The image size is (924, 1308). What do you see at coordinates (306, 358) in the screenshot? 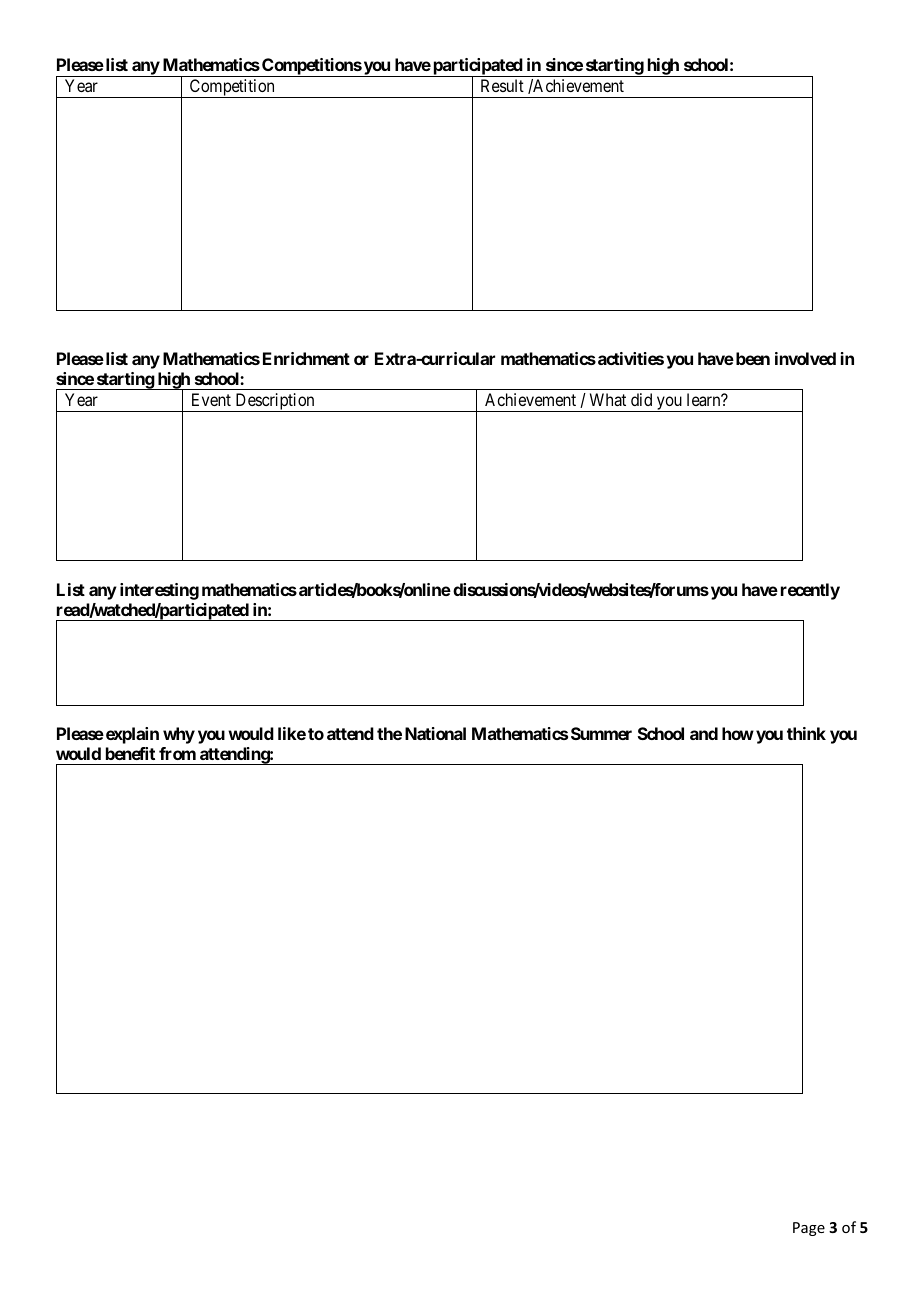
I see `Enrichment` at bounding box center [306, 358].
